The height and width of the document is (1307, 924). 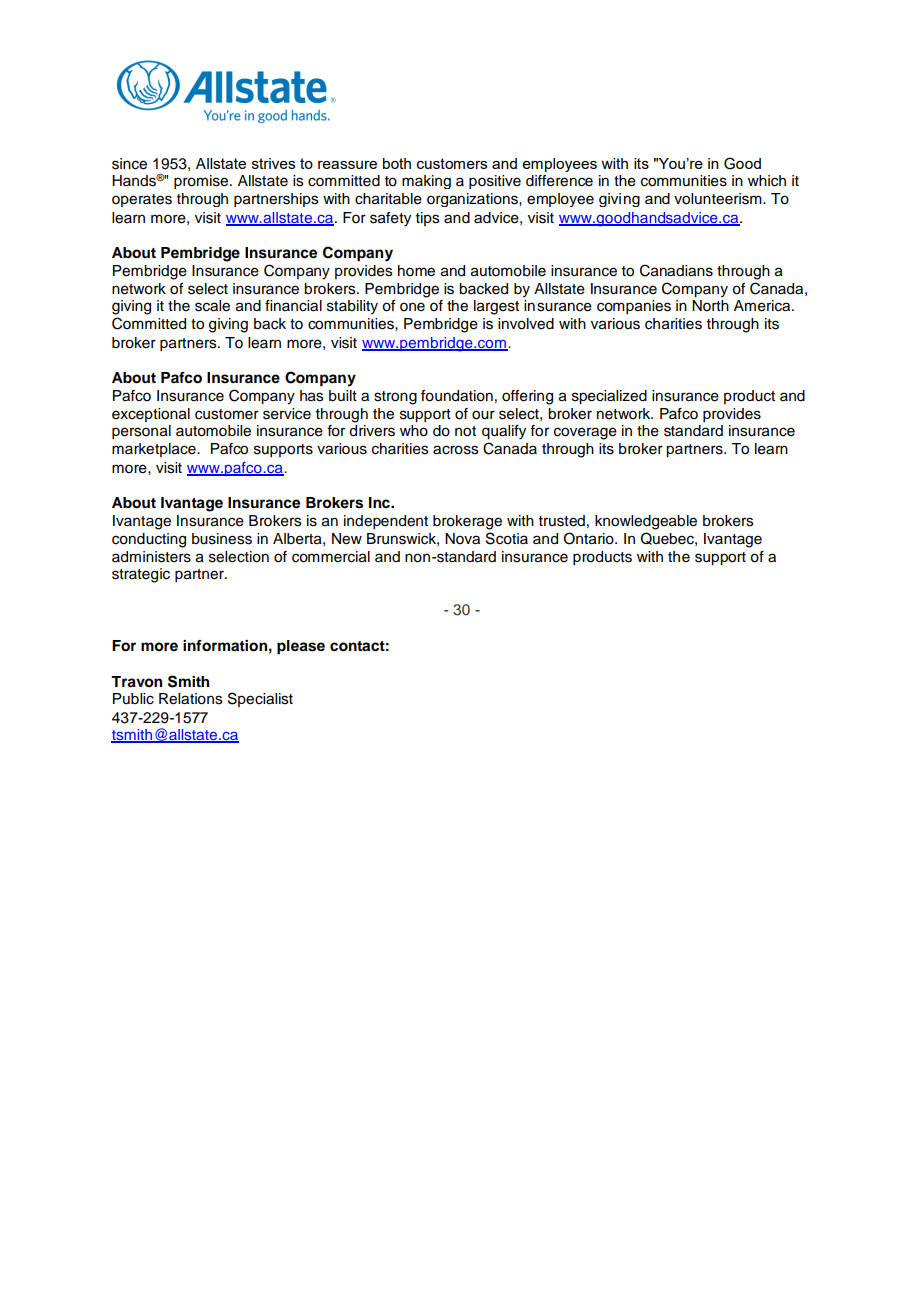 What do you see at coordinates (426, 182) in the document?
I see `making` at bounding box center [426, 182].
